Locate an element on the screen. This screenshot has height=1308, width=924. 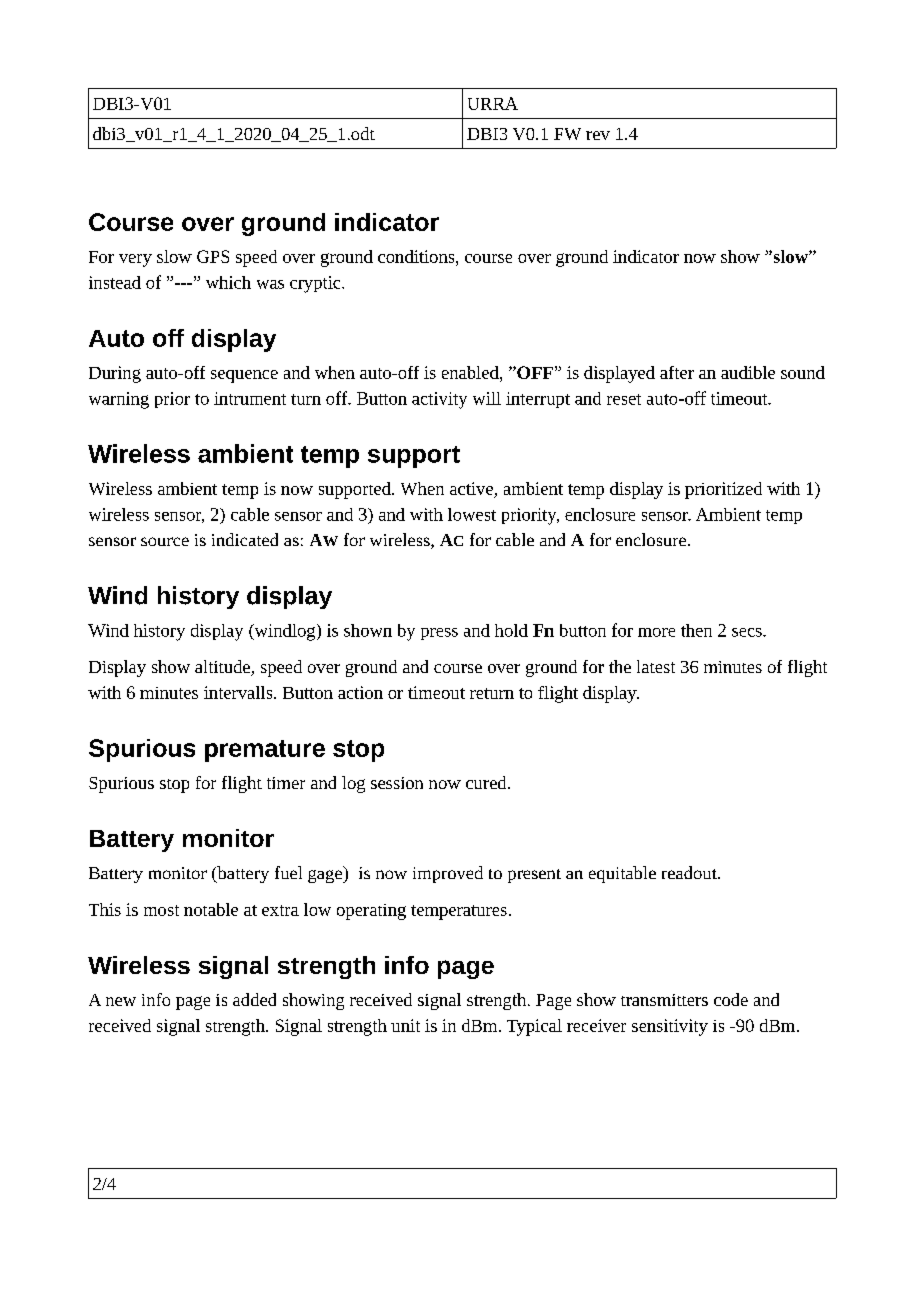
enabled is located at coordinates (471, 372).
